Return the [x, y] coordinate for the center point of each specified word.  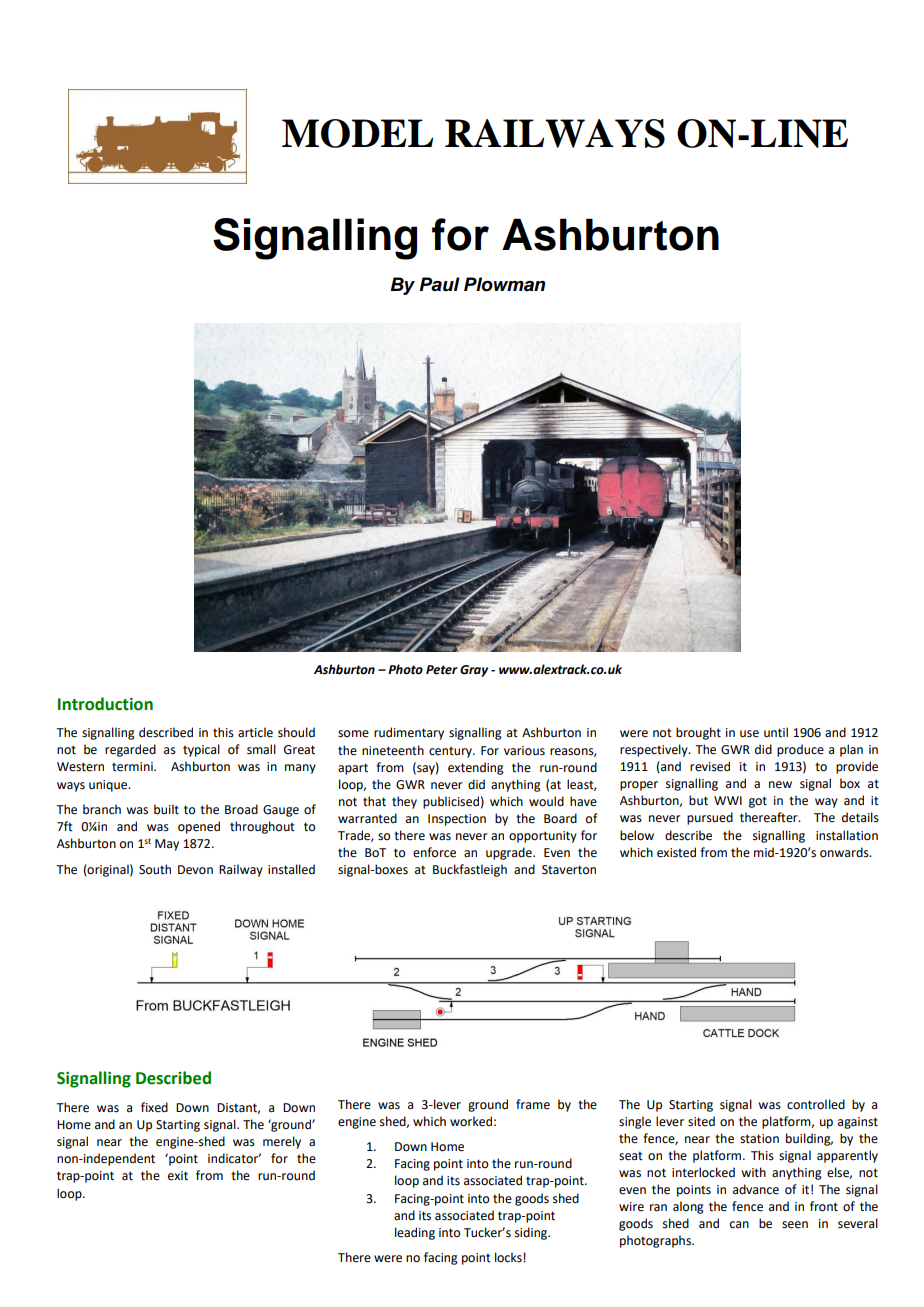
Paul [439, 284]
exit [178, 1176]
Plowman [504, 284]
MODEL [357, 133]
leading [415, 1233]
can [739, 1225]
